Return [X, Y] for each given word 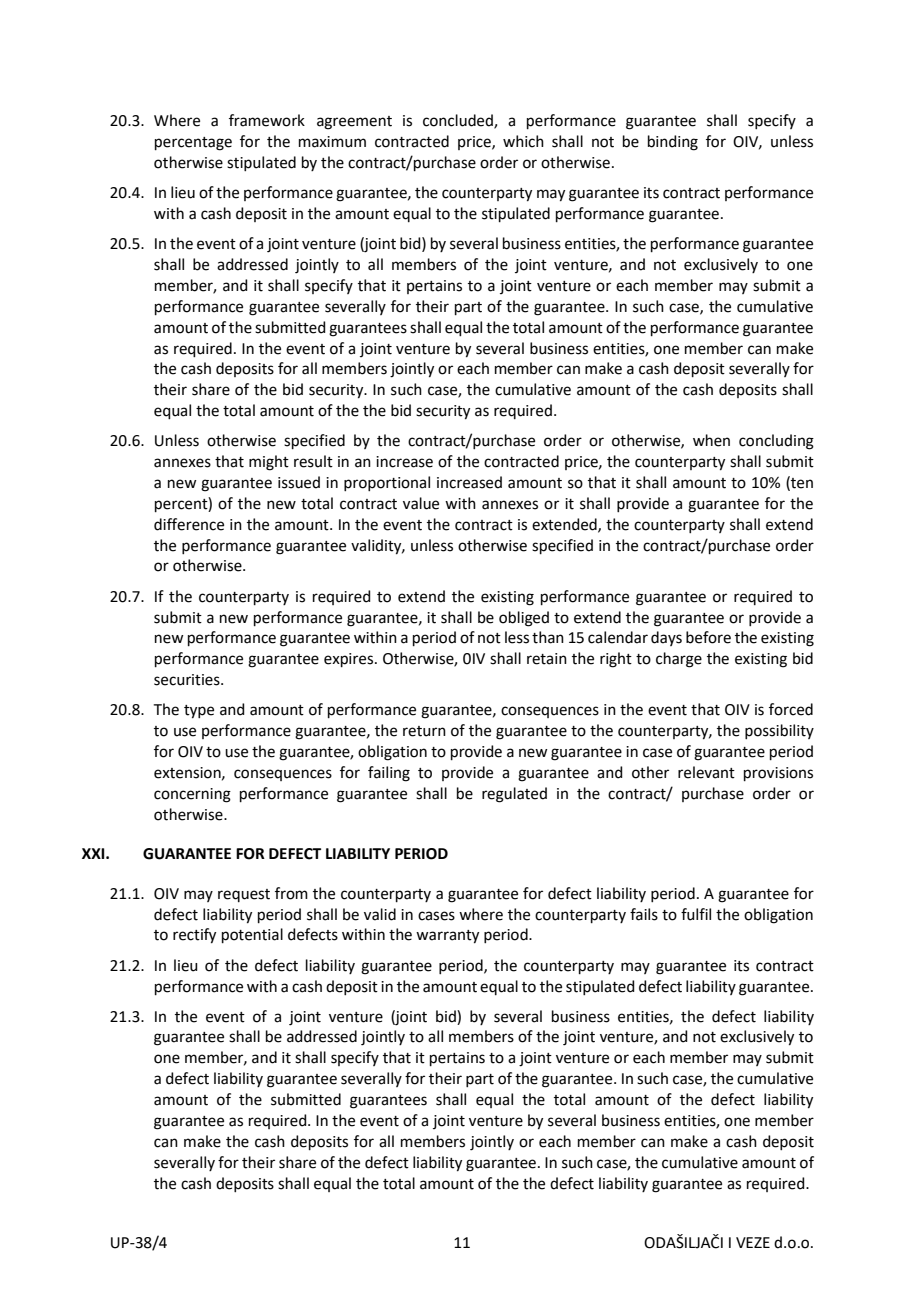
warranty [447, 937]
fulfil [696, 914]
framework [267, 120]
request [244, 895]
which [523, 141]
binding [673, 143]
